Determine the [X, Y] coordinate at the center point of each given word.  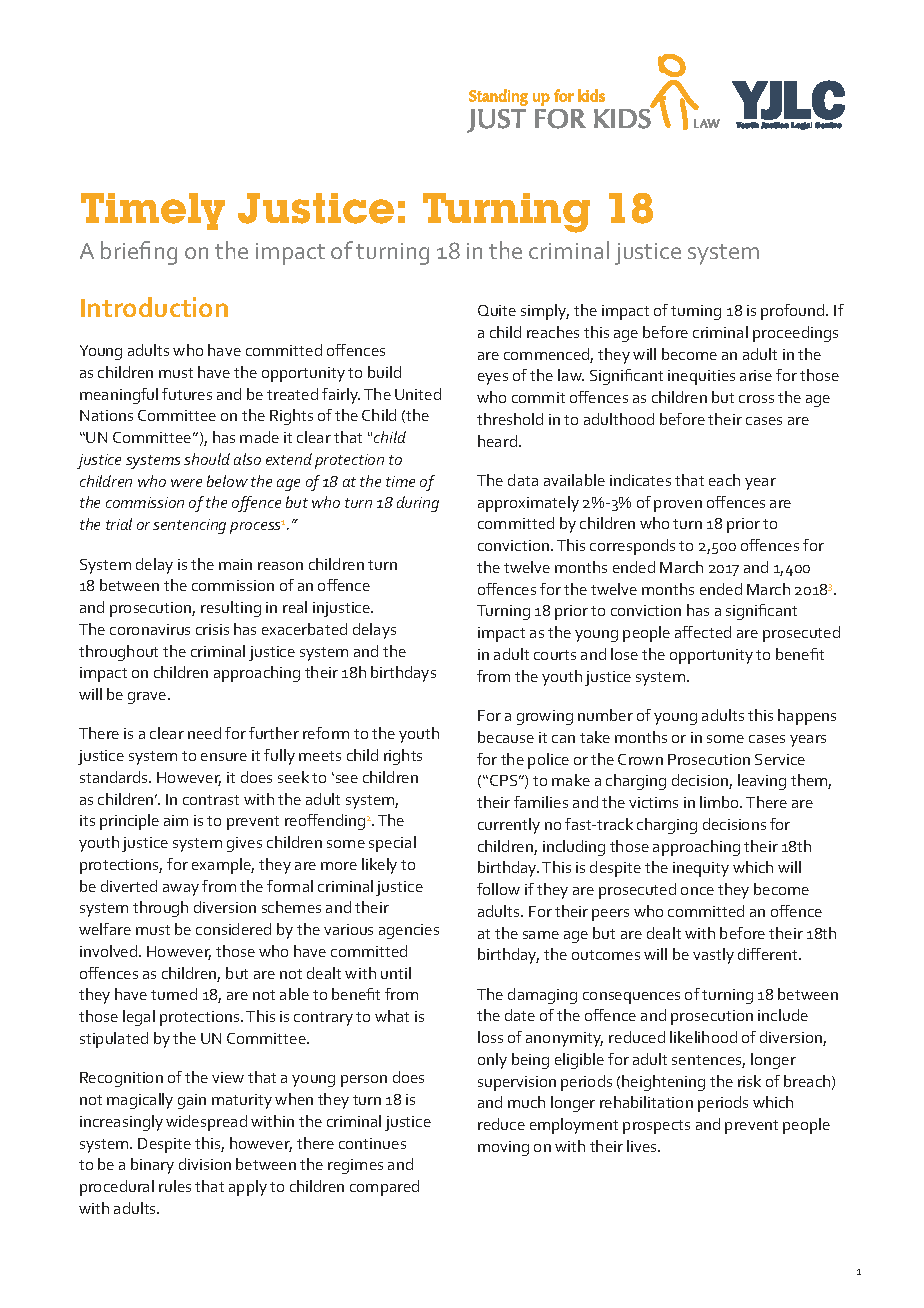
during [418, 504]
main [235, 564]
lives [643, 1146]
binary [152, 1166]
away [181, 890]
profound [794, 312]
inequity [701, 869]
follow [498, 889]
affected [703, 632]
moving [503, 1148]
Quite [497, 310]
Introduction [154, 307]
